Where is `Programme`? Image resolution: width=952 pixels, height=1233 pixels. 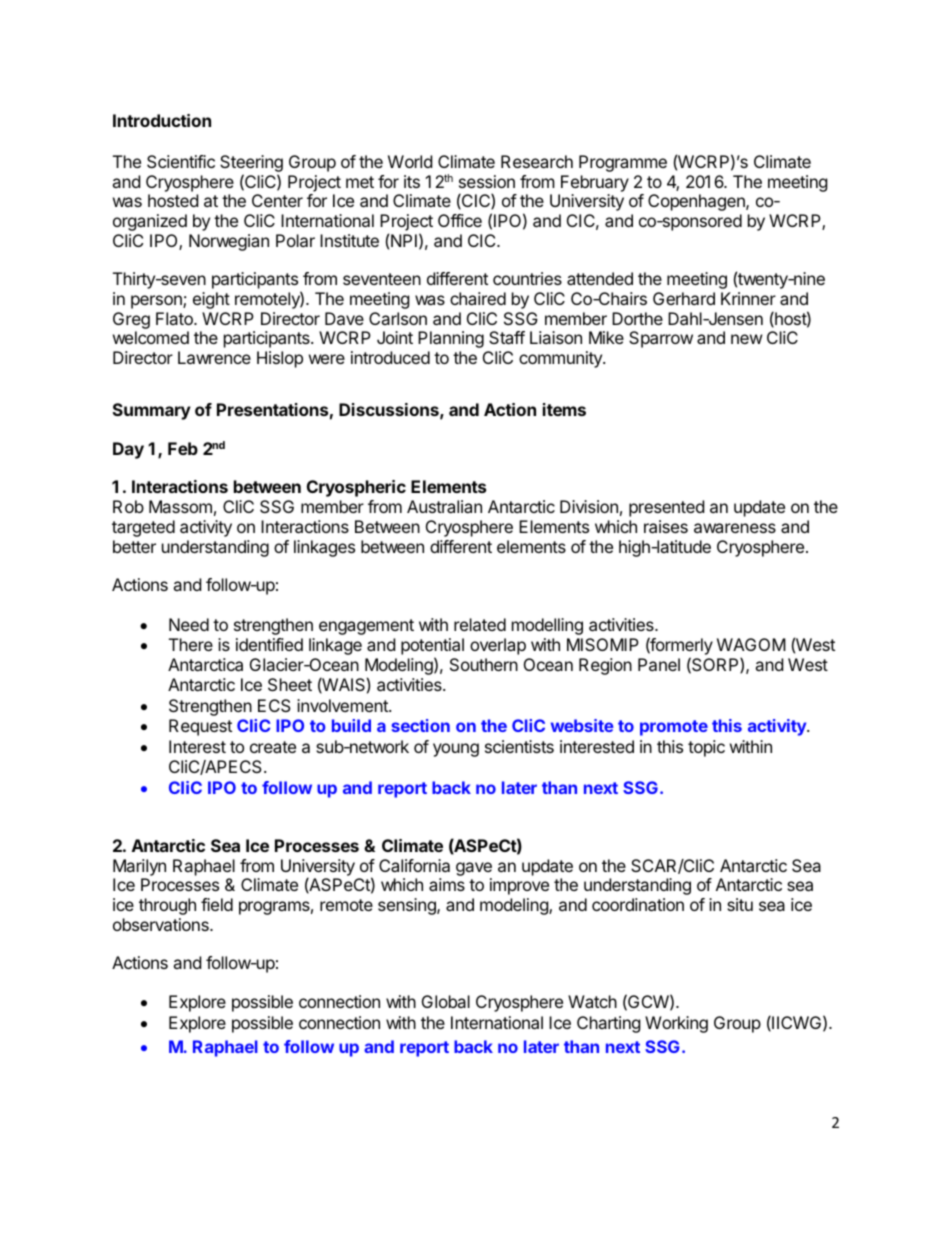
Programme is located at coordinates (623, 163).
